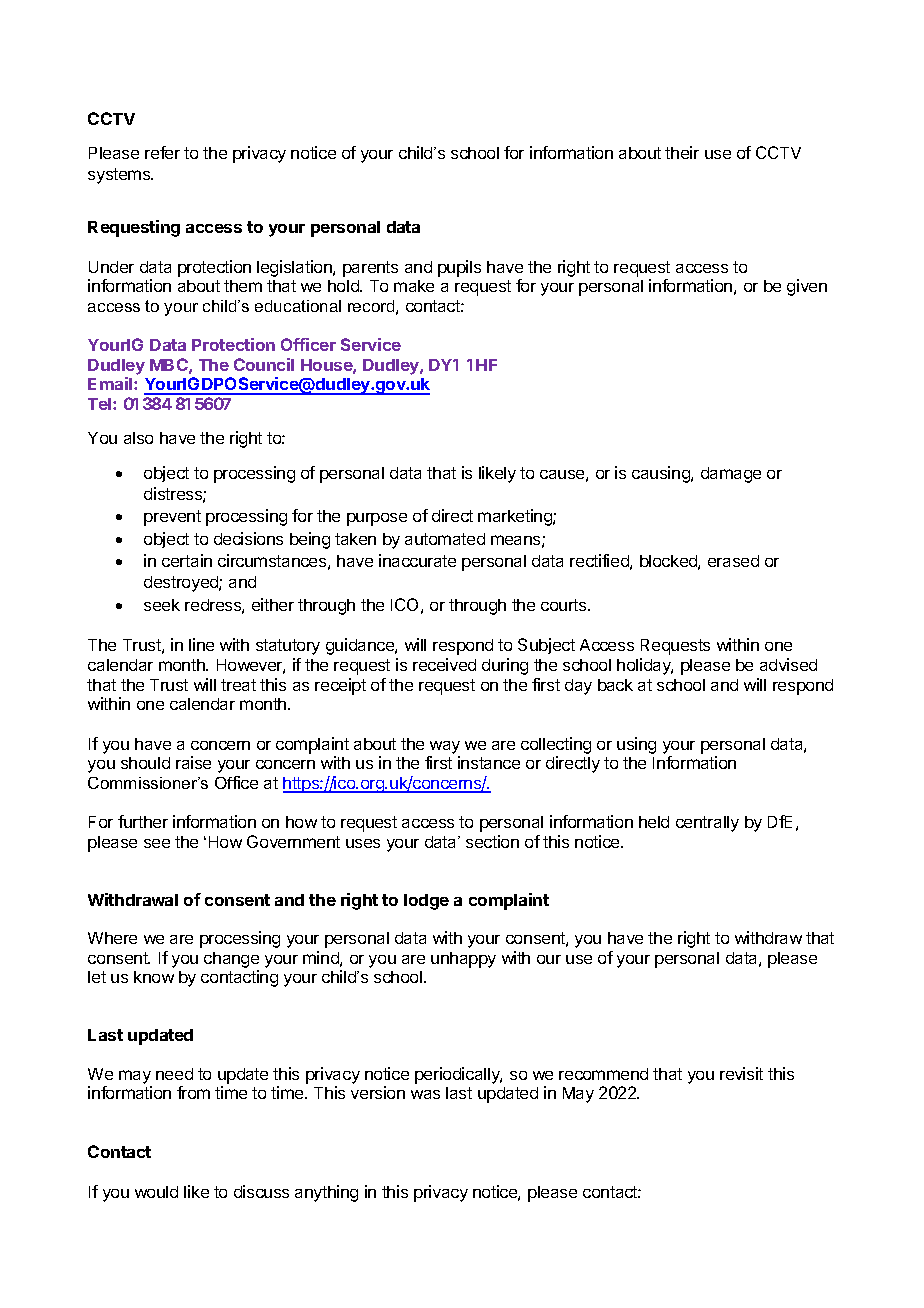 The height and width of the document is (1308, 924). What do you see at coordinates (741, 1073) in the document?
I see `revisit` at bounding box center [741, 1073].
